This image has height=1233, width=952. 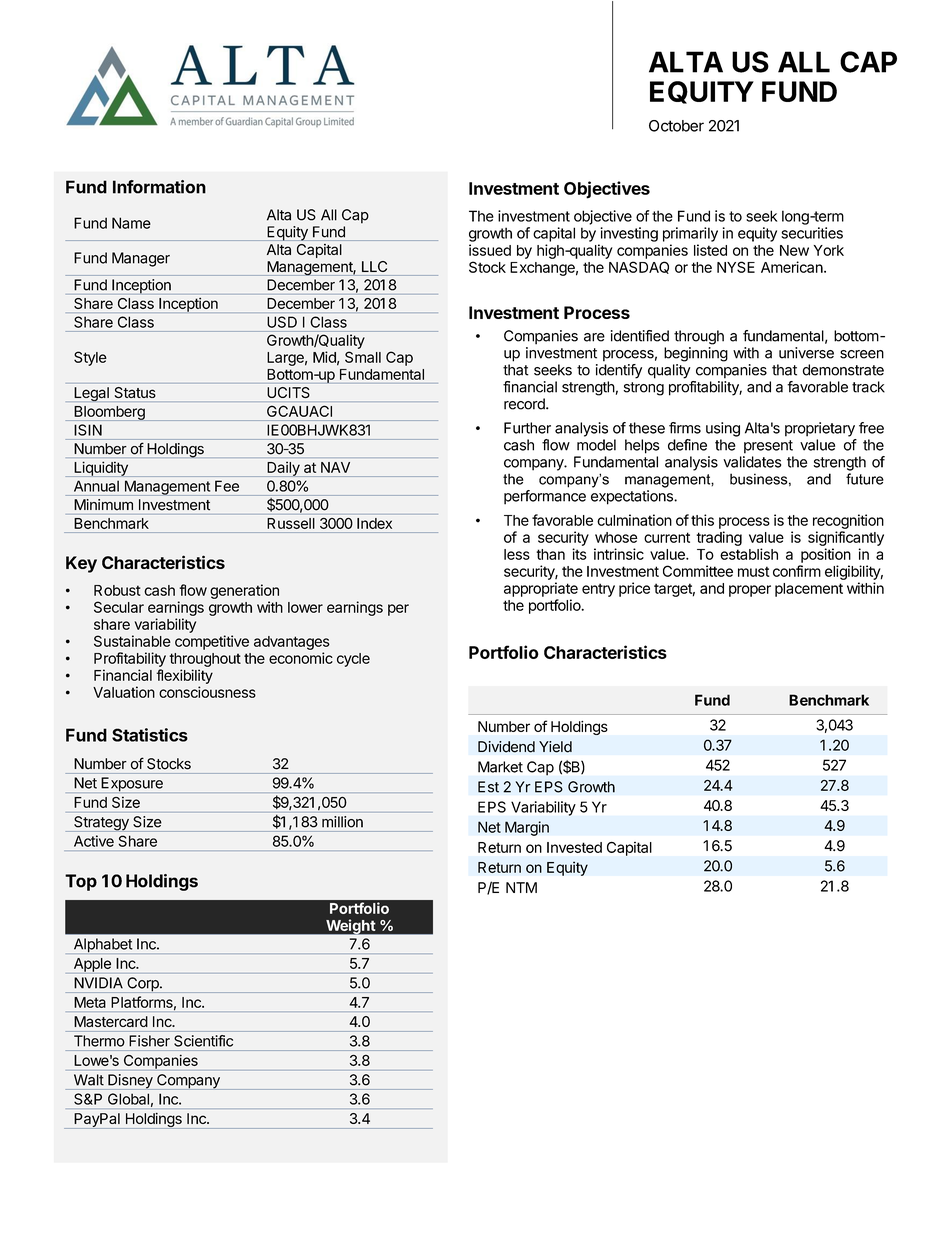 What do you see at coordinates (768, 447) in the image?
I see `present` at bounding box center [768, 447].
